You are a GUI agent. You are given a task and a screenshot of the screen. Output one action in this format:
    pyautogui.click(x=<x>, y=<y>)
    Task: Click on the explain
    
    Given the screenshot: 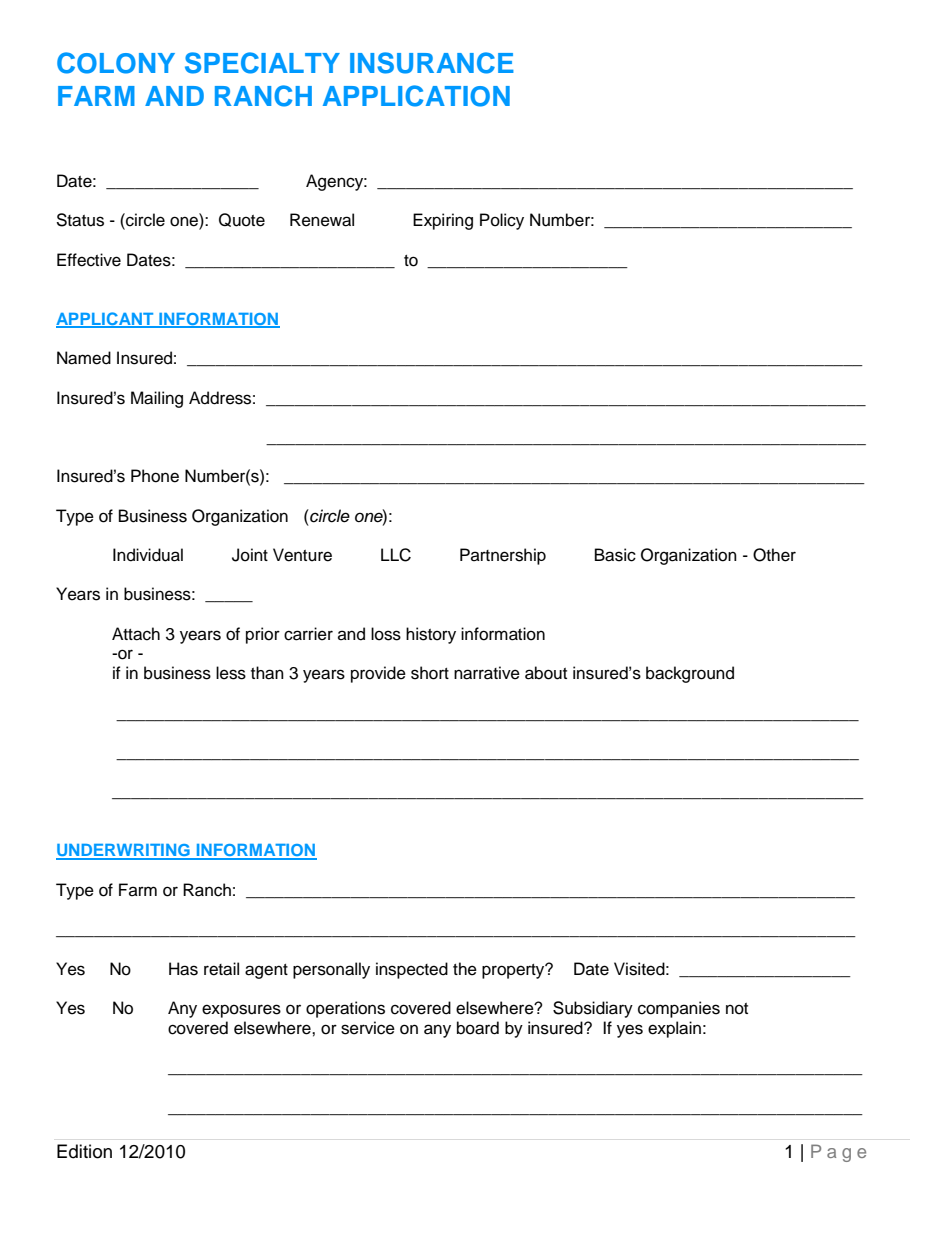 What is the action you would take?
    pyautogui.click(x=674, y=1029)
